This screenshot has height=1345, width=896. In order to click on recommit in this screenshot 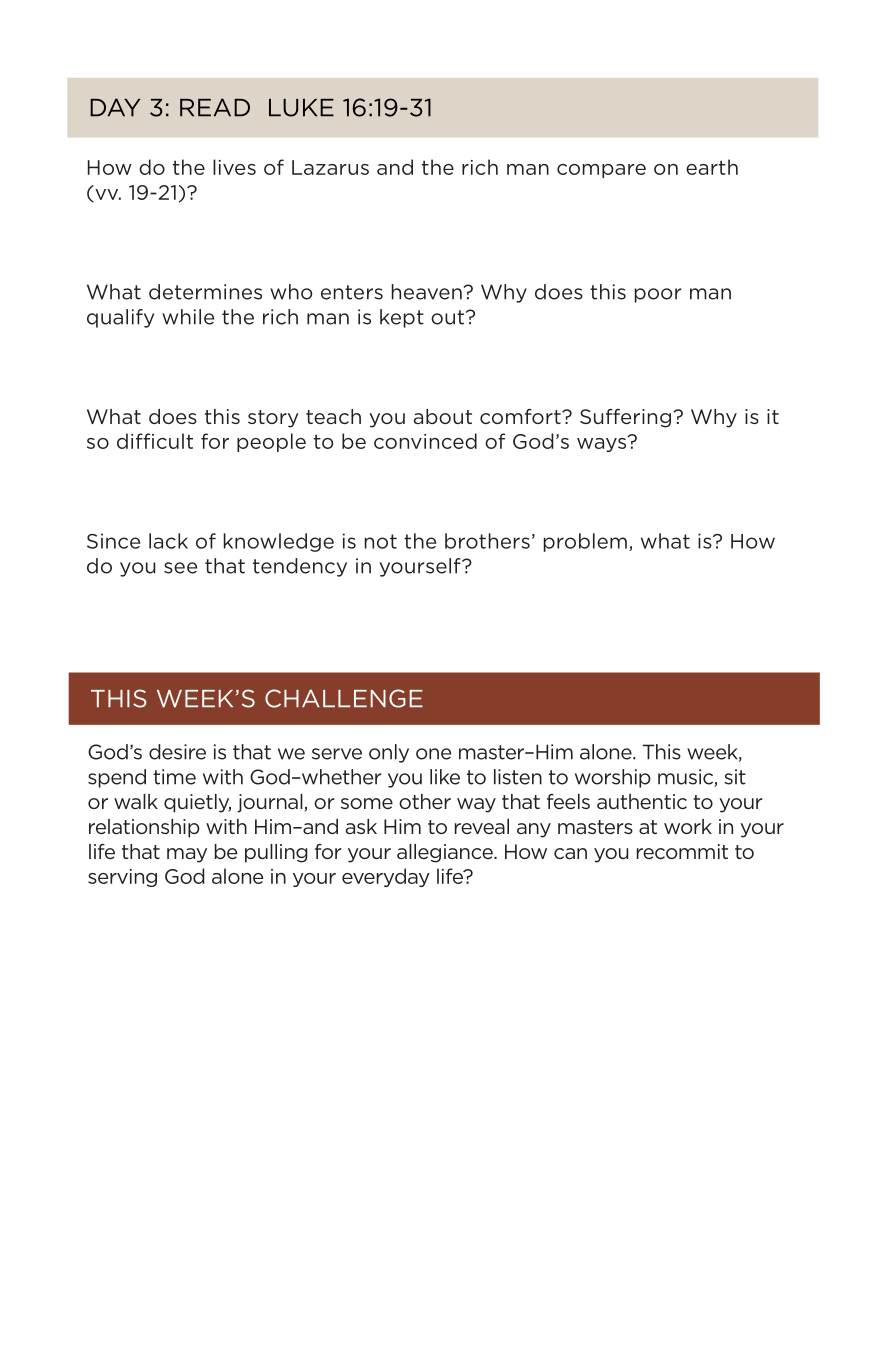, I will do `click(682, 851)`.
